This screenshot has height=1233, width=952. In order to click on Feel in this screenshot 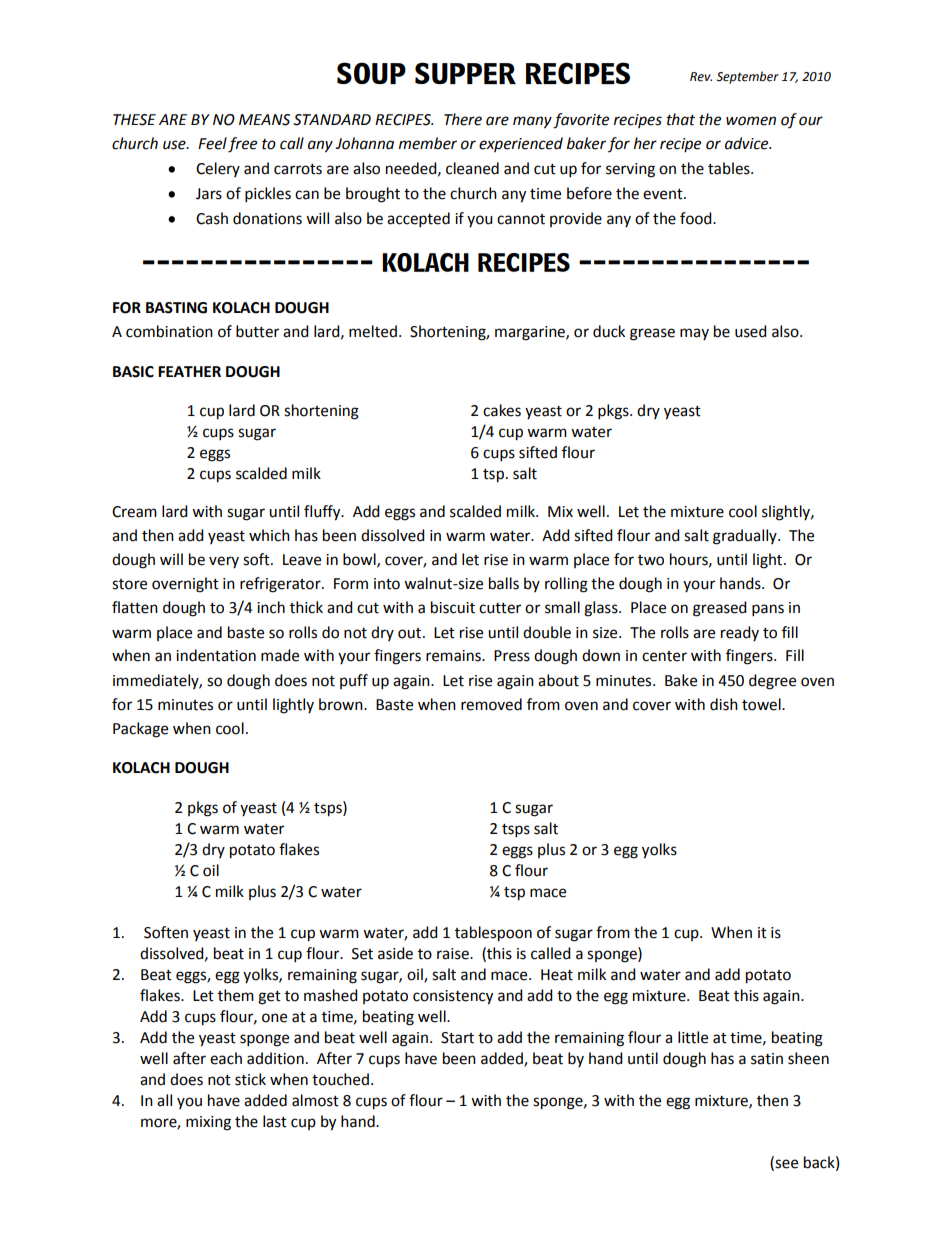, I will do `click(212, 143)`.
